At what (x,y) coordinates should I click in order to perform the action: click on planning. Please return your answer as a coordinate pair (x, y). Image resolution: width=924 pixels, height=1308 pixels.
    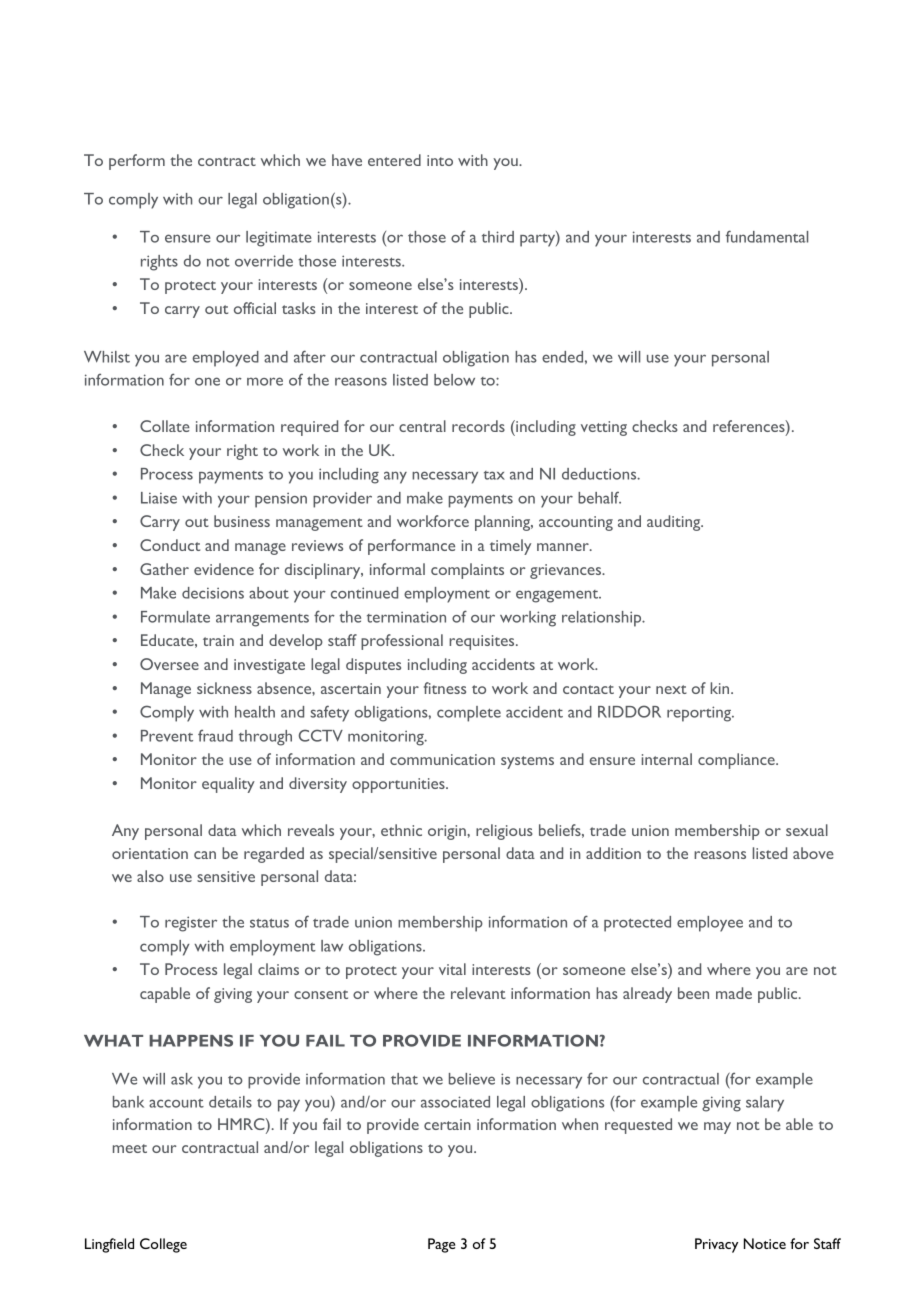
    Looking at the image, I should click on (504, 523).
